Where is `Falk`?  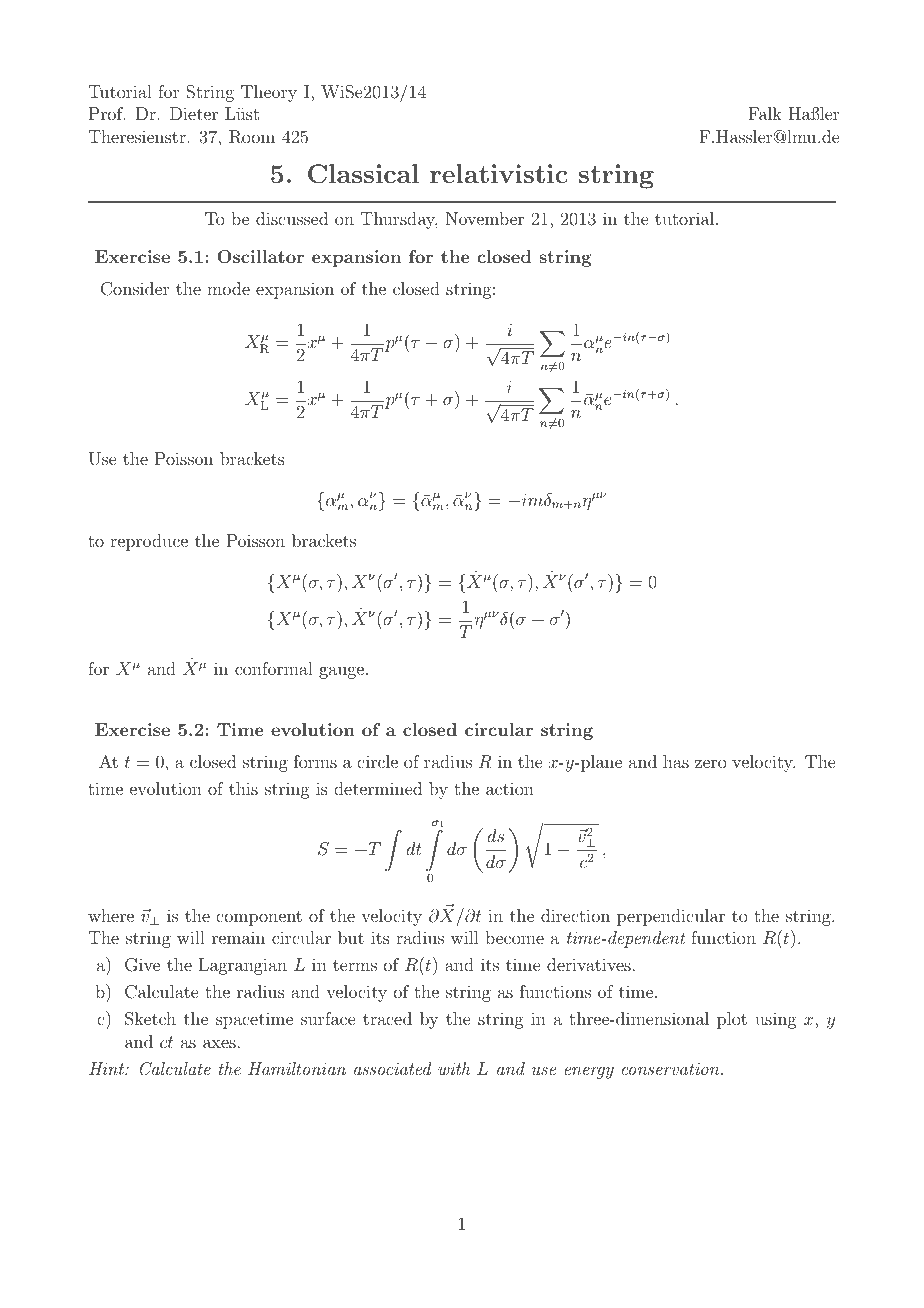
Falk is located at coordinates (765, 113).
